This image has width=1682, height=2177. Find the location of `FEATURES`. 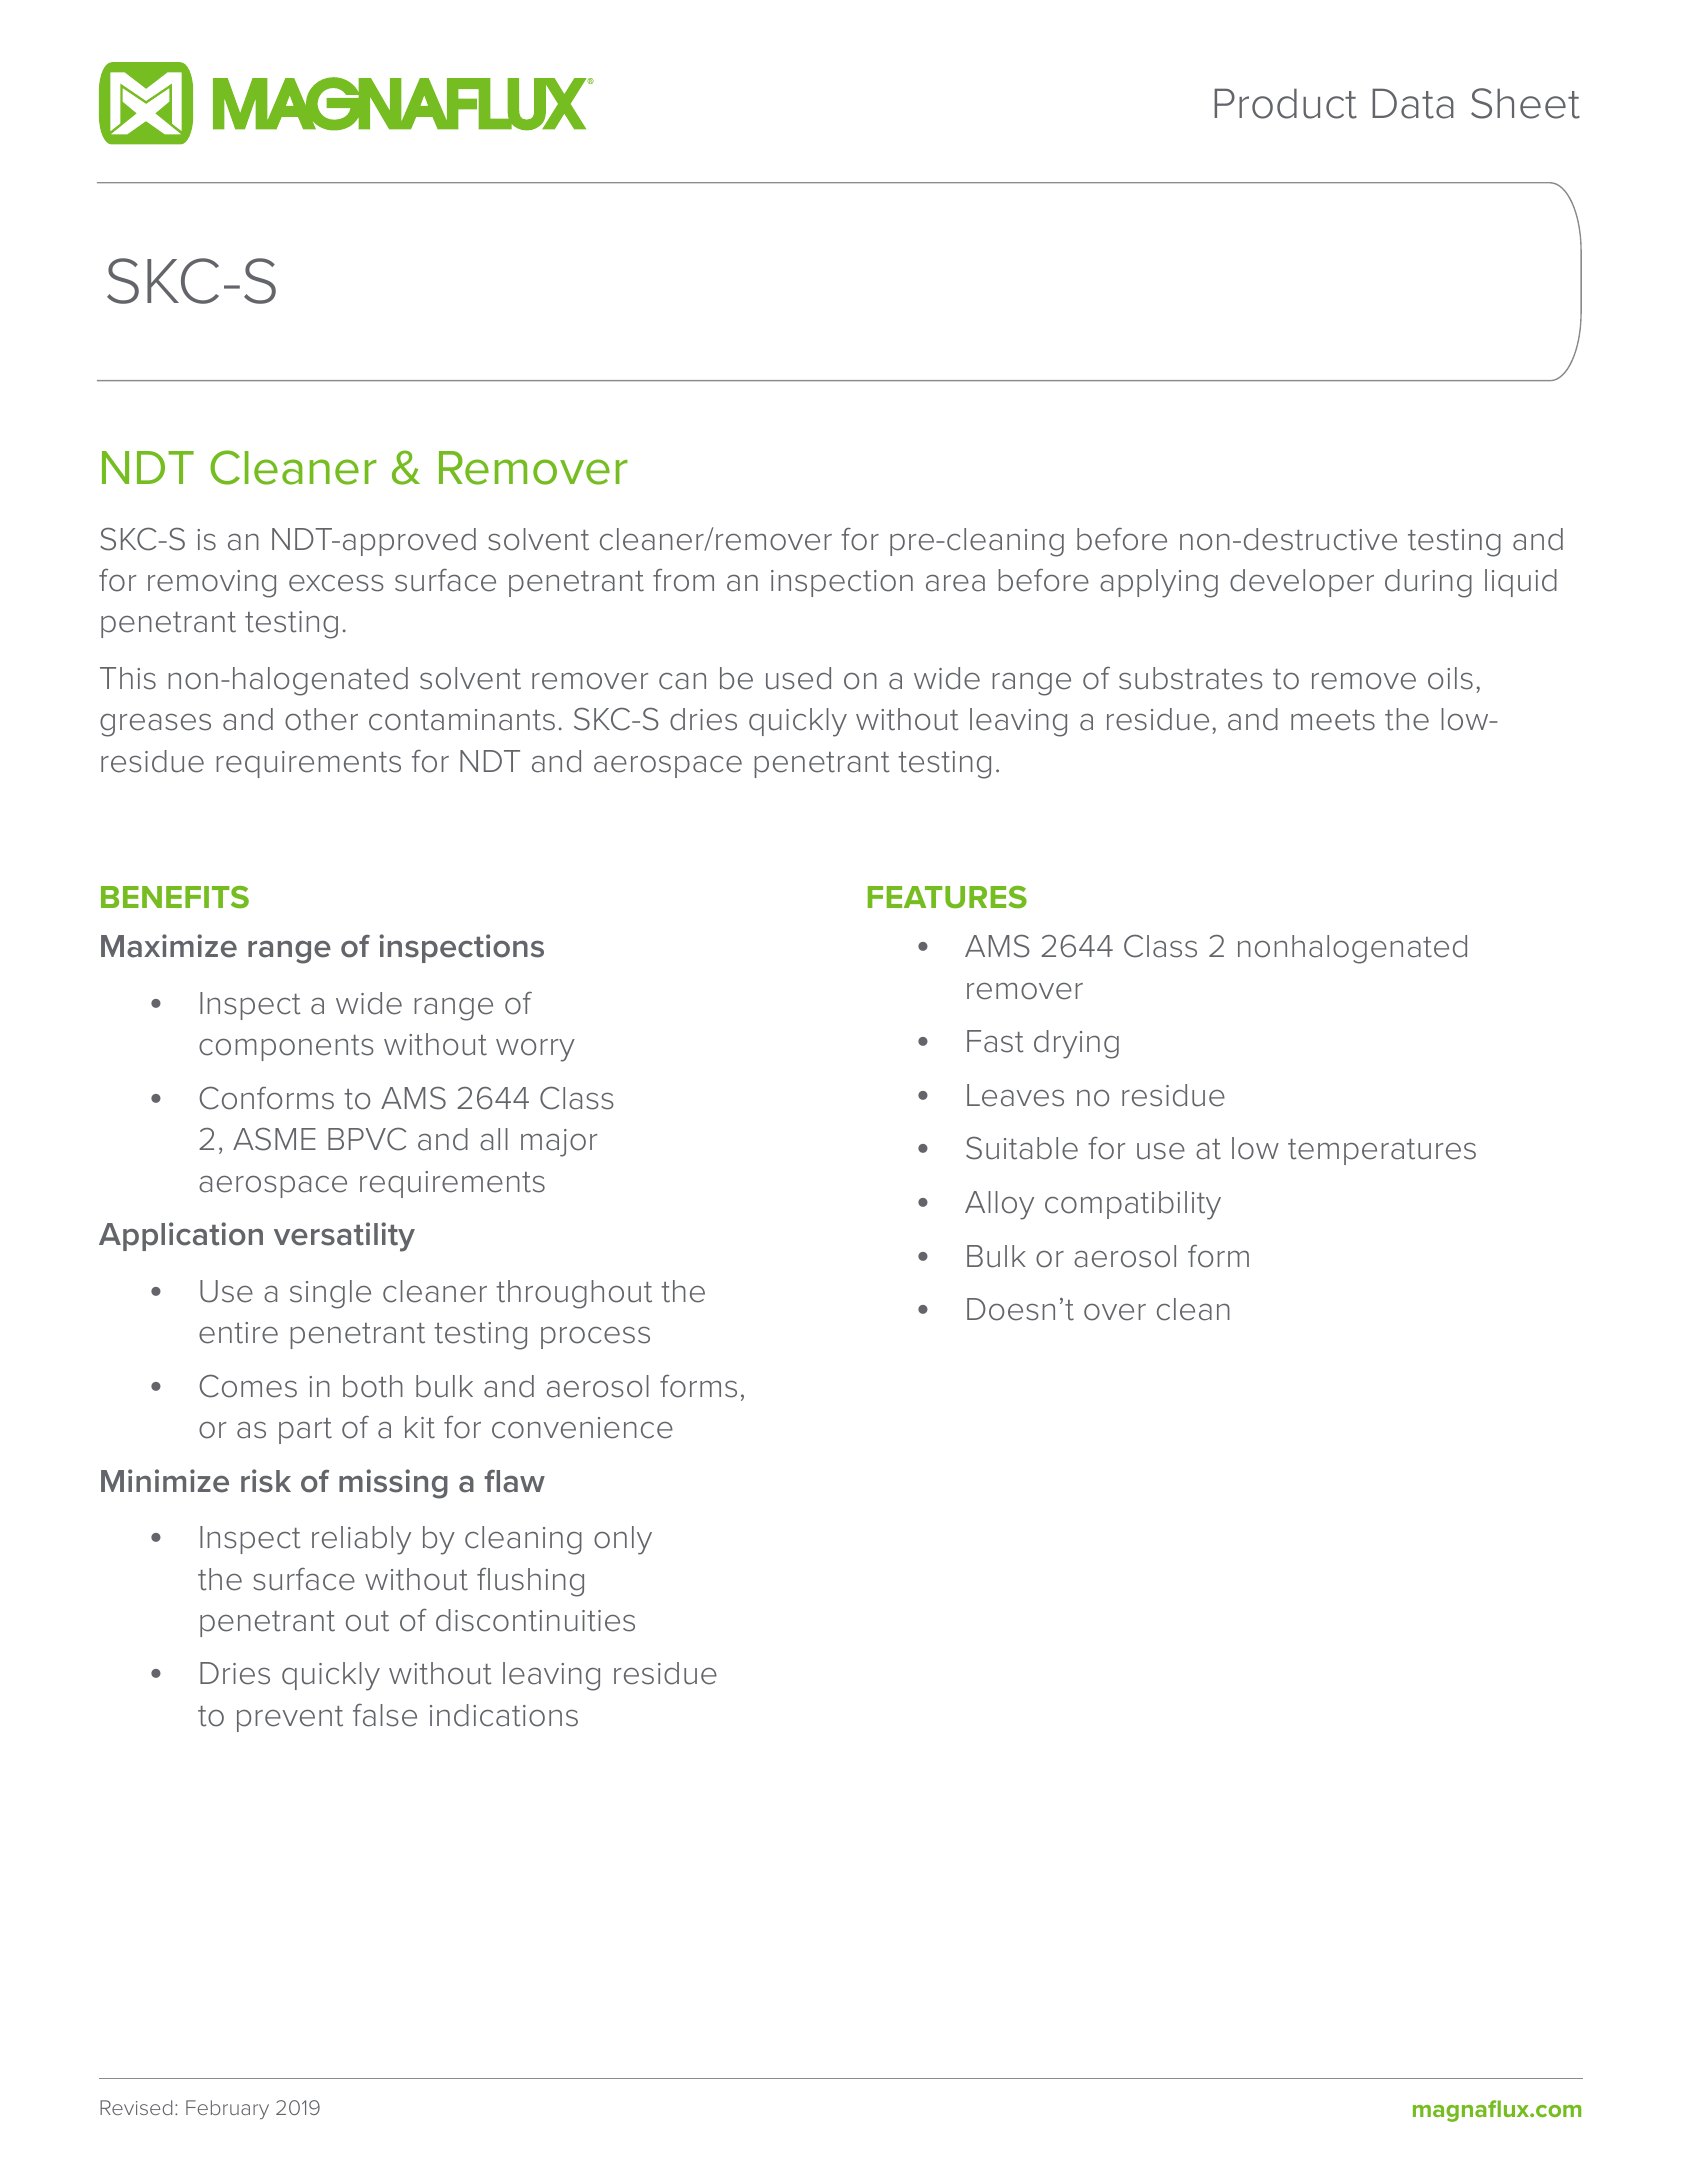

FEATURES is located at coordinates (947, 897).
